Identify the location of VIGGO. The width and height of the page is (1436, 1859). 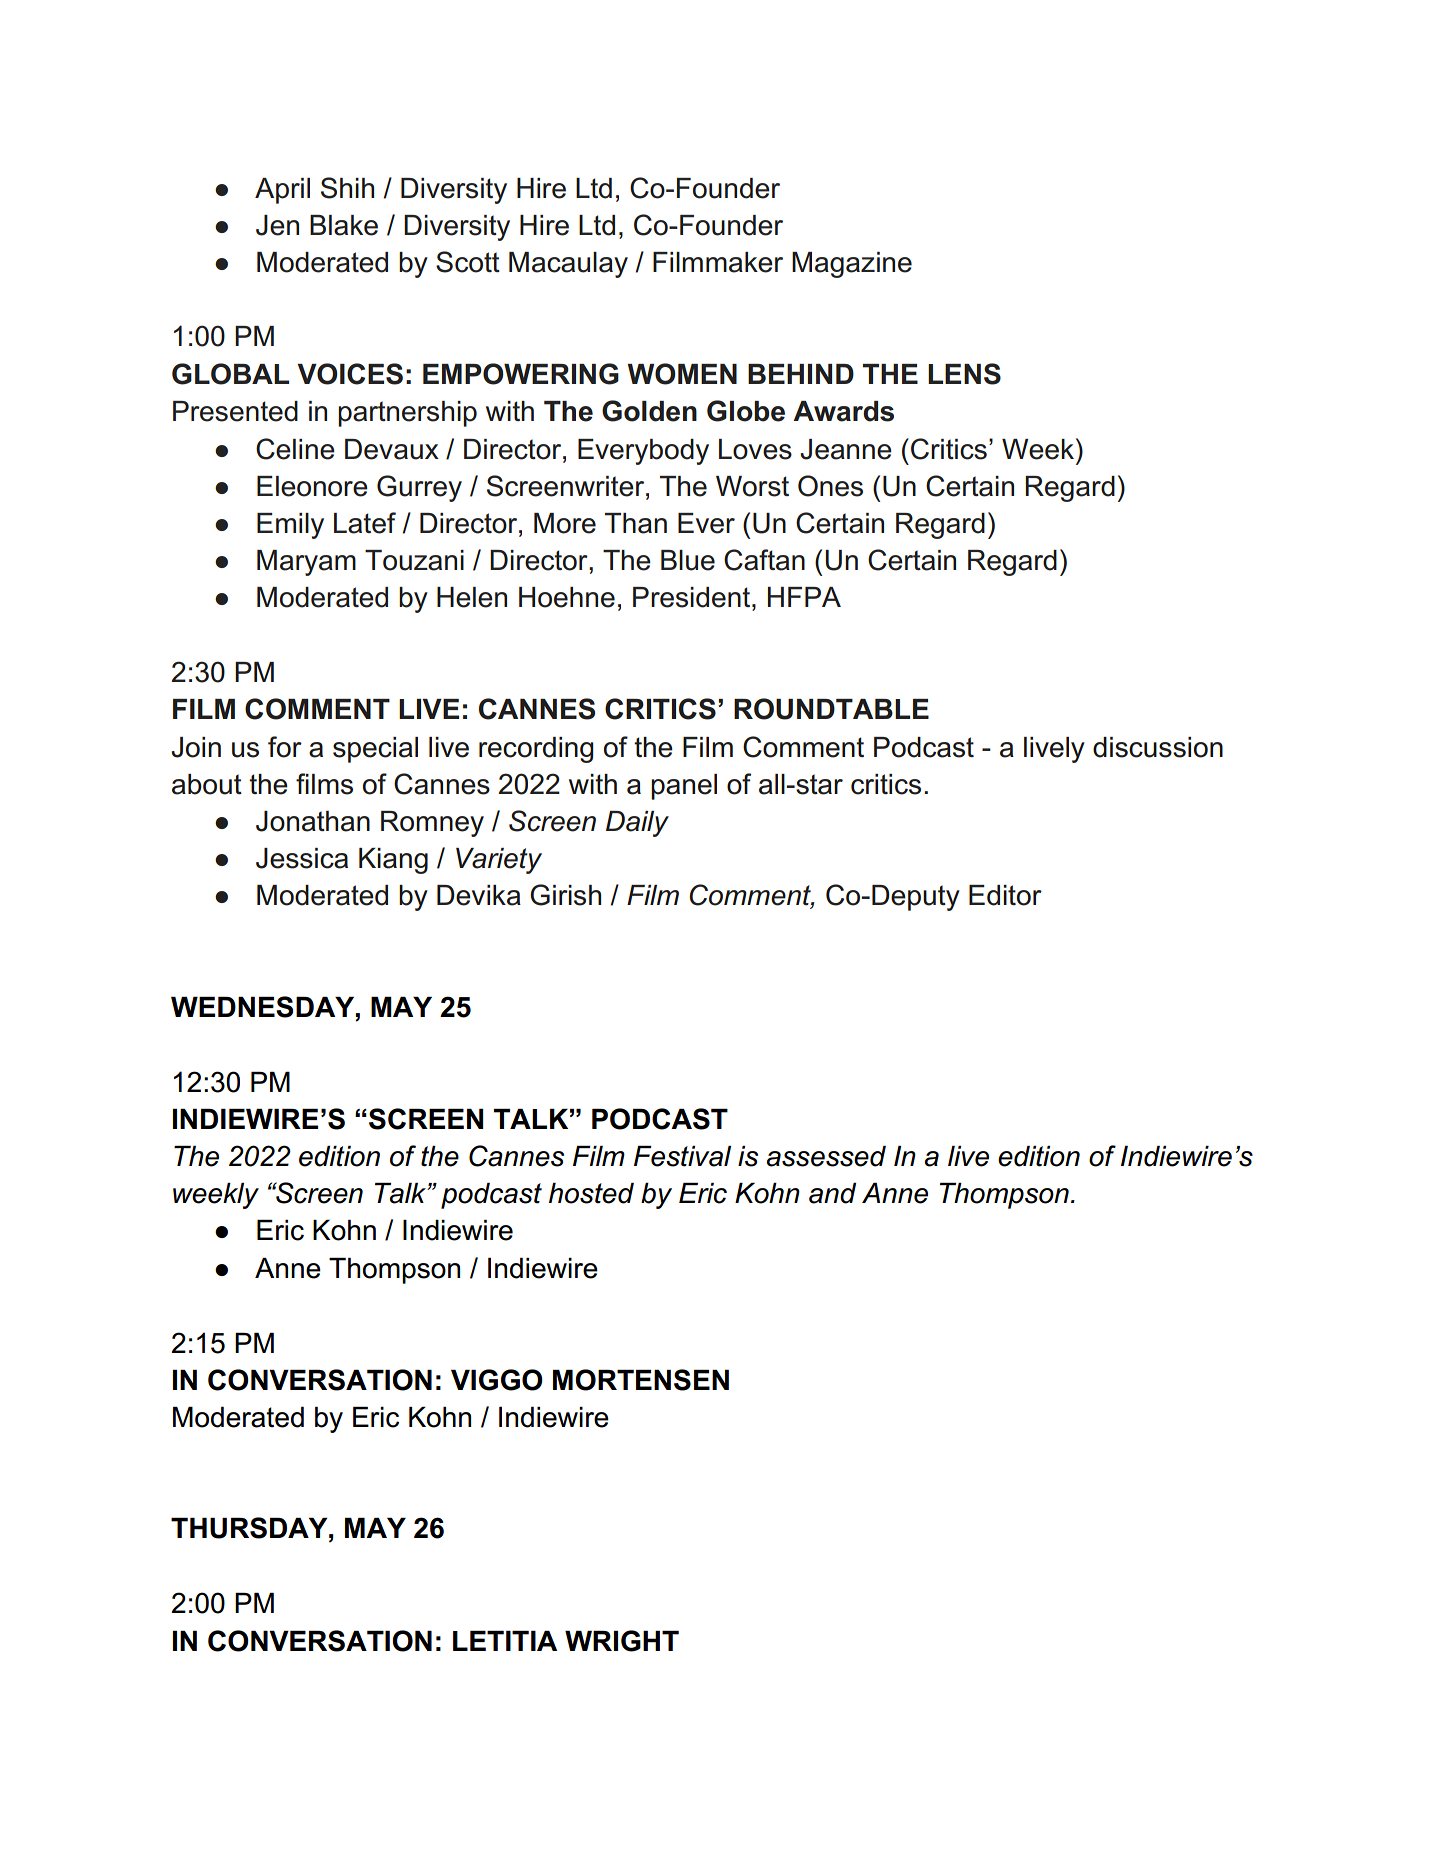
(497, 1380).
